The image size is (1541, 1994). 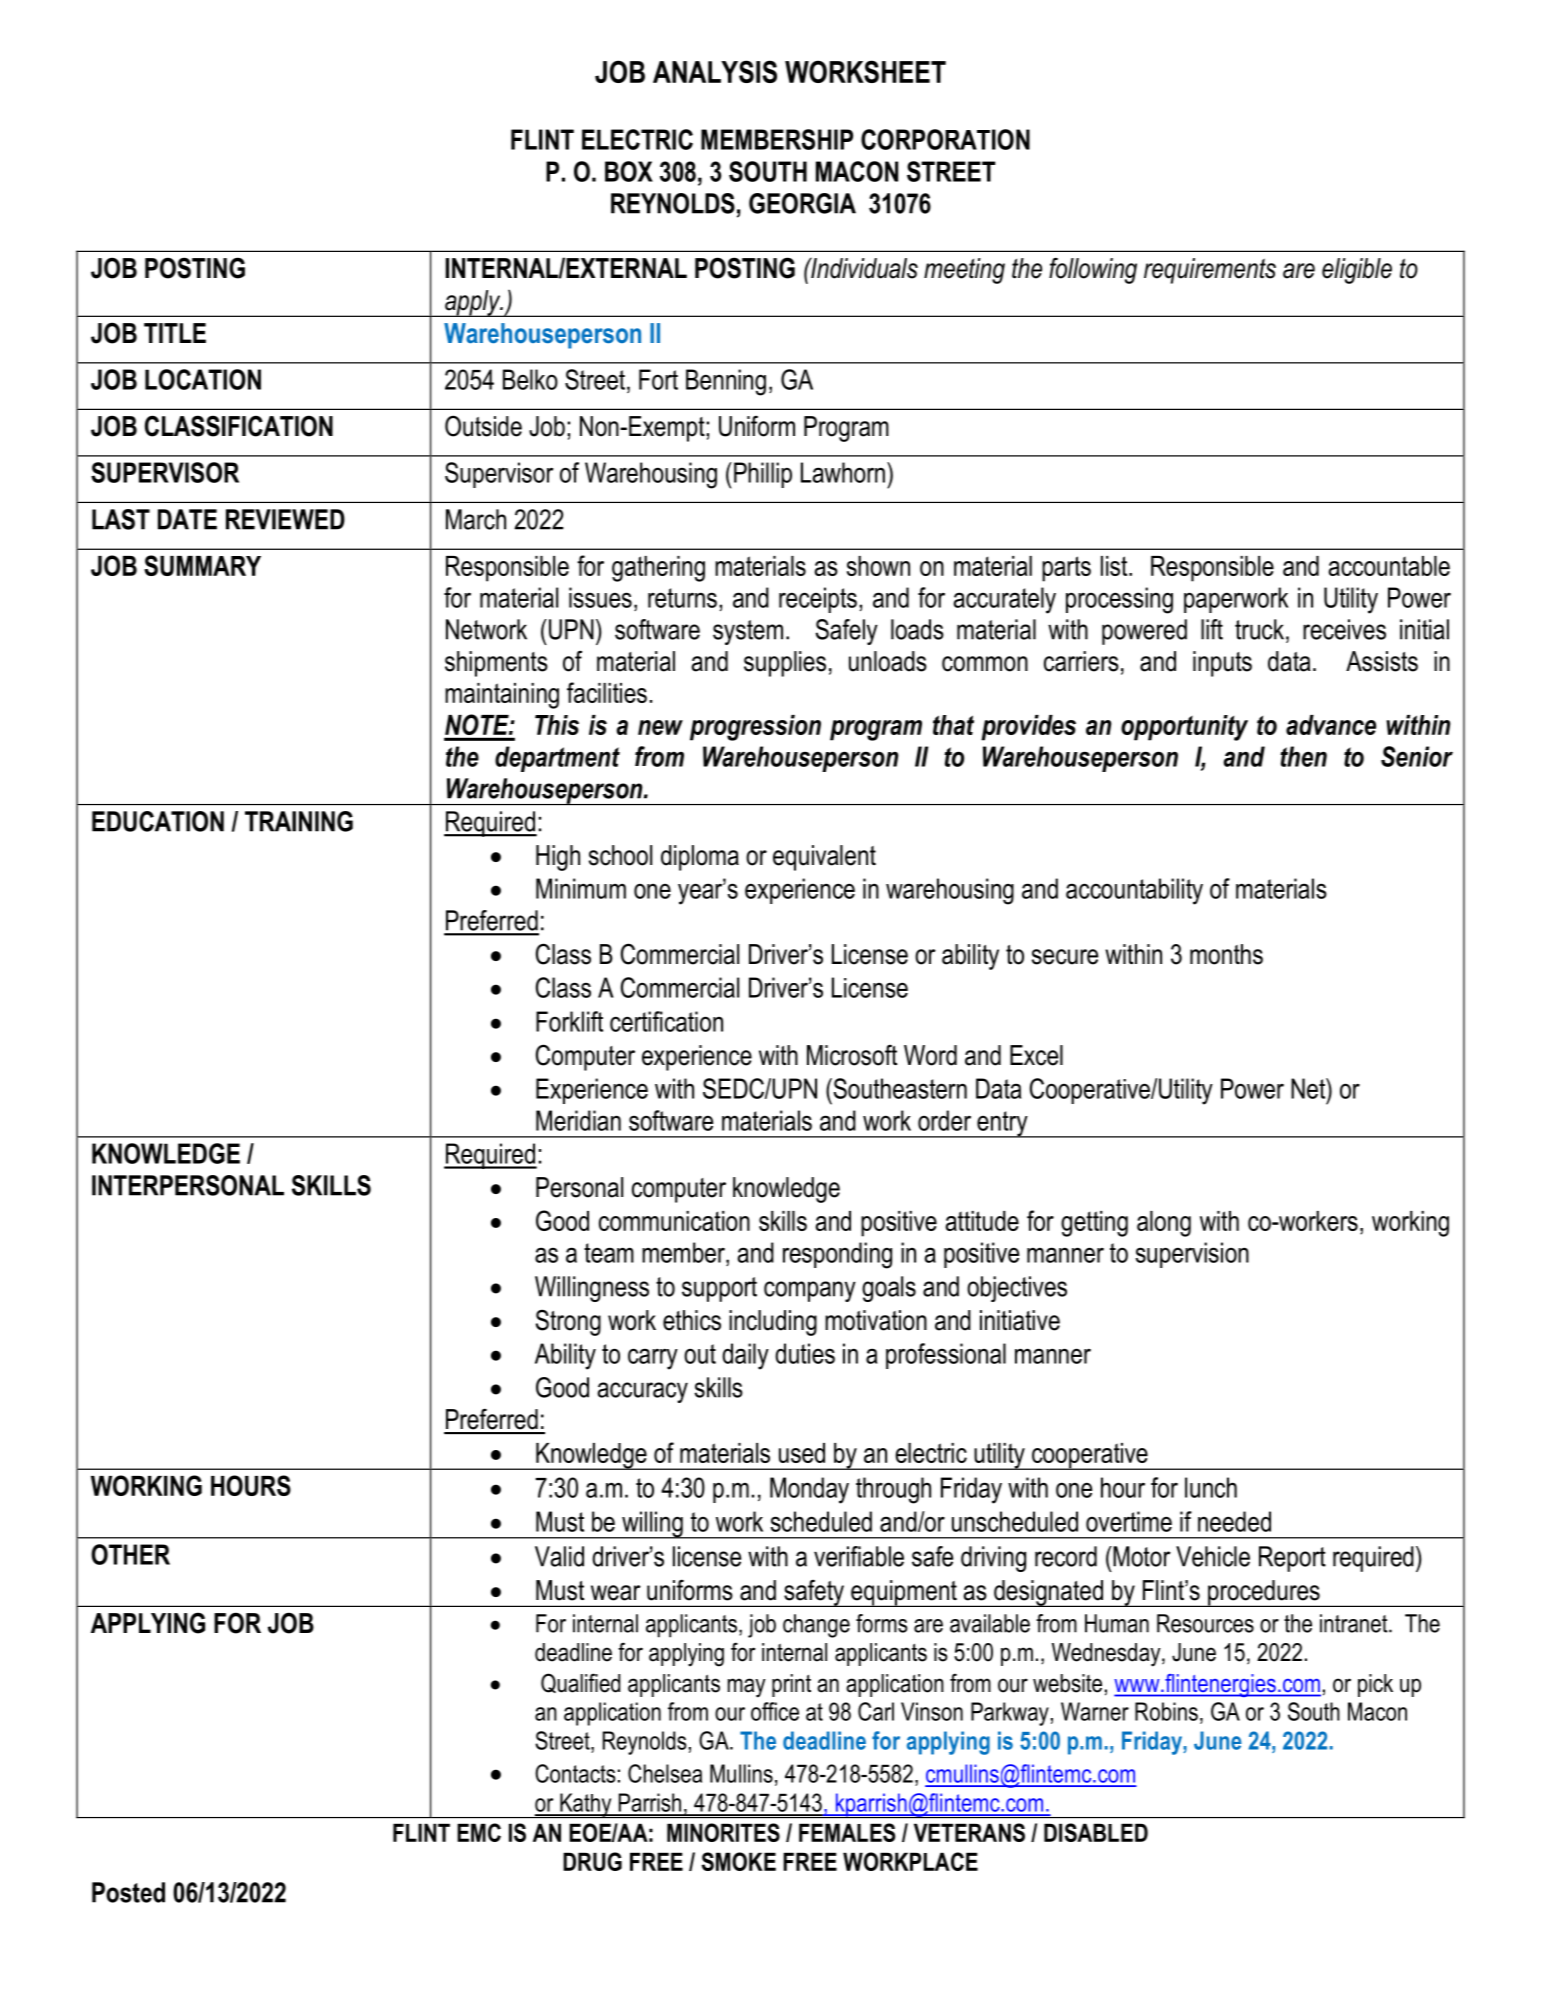 I want to click on Posted, so click(x=128, y=1892).
